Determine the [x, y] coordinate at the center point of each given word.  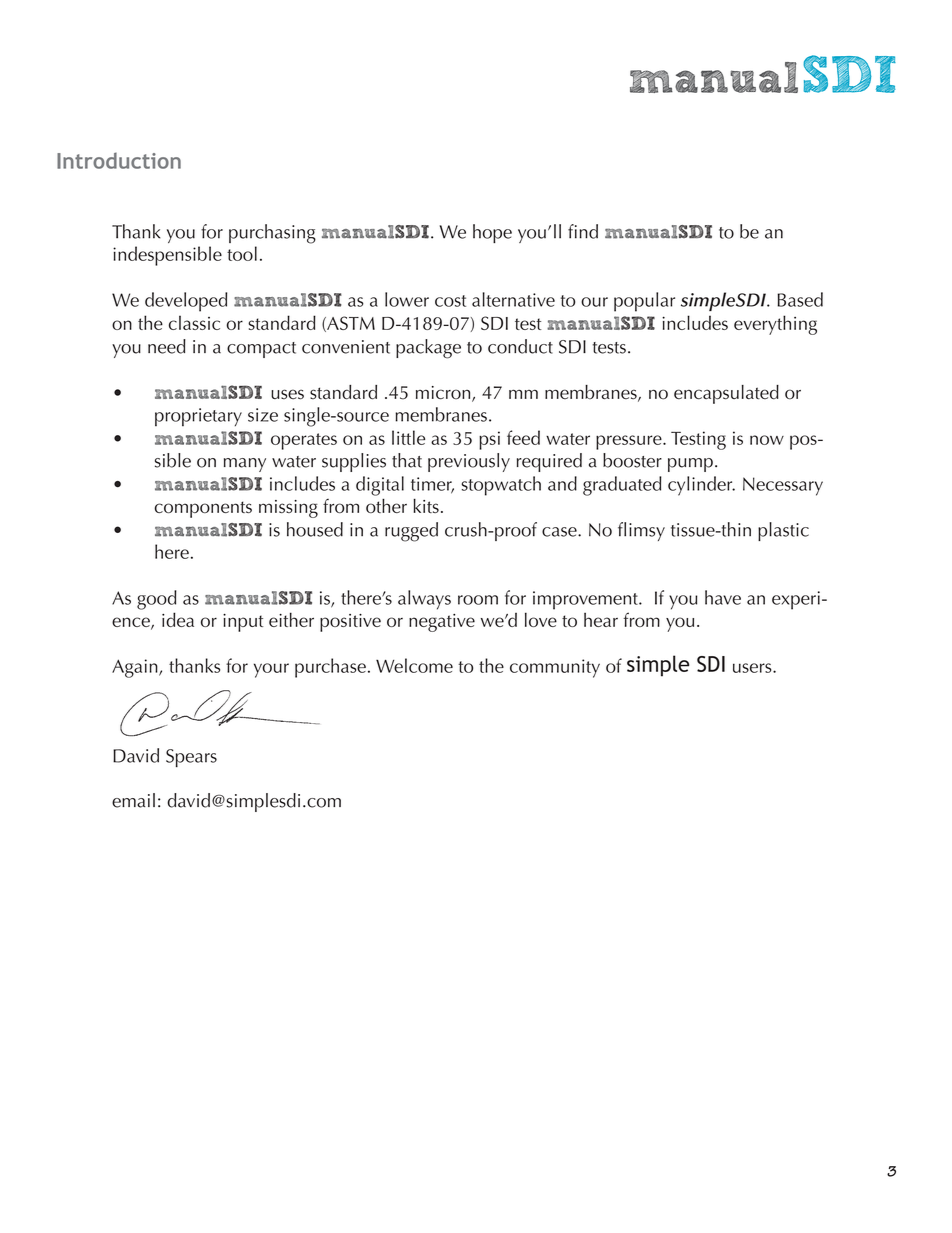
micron [444, 394]
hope [492, 233]
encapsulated [726, 394]
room [478, 600]
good [157, 600]
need [167, 346]
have [723, 597]
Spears [191, 758]
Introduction [119, 160]
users [753, 668]
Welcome [414, 665]
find [583, 231]
